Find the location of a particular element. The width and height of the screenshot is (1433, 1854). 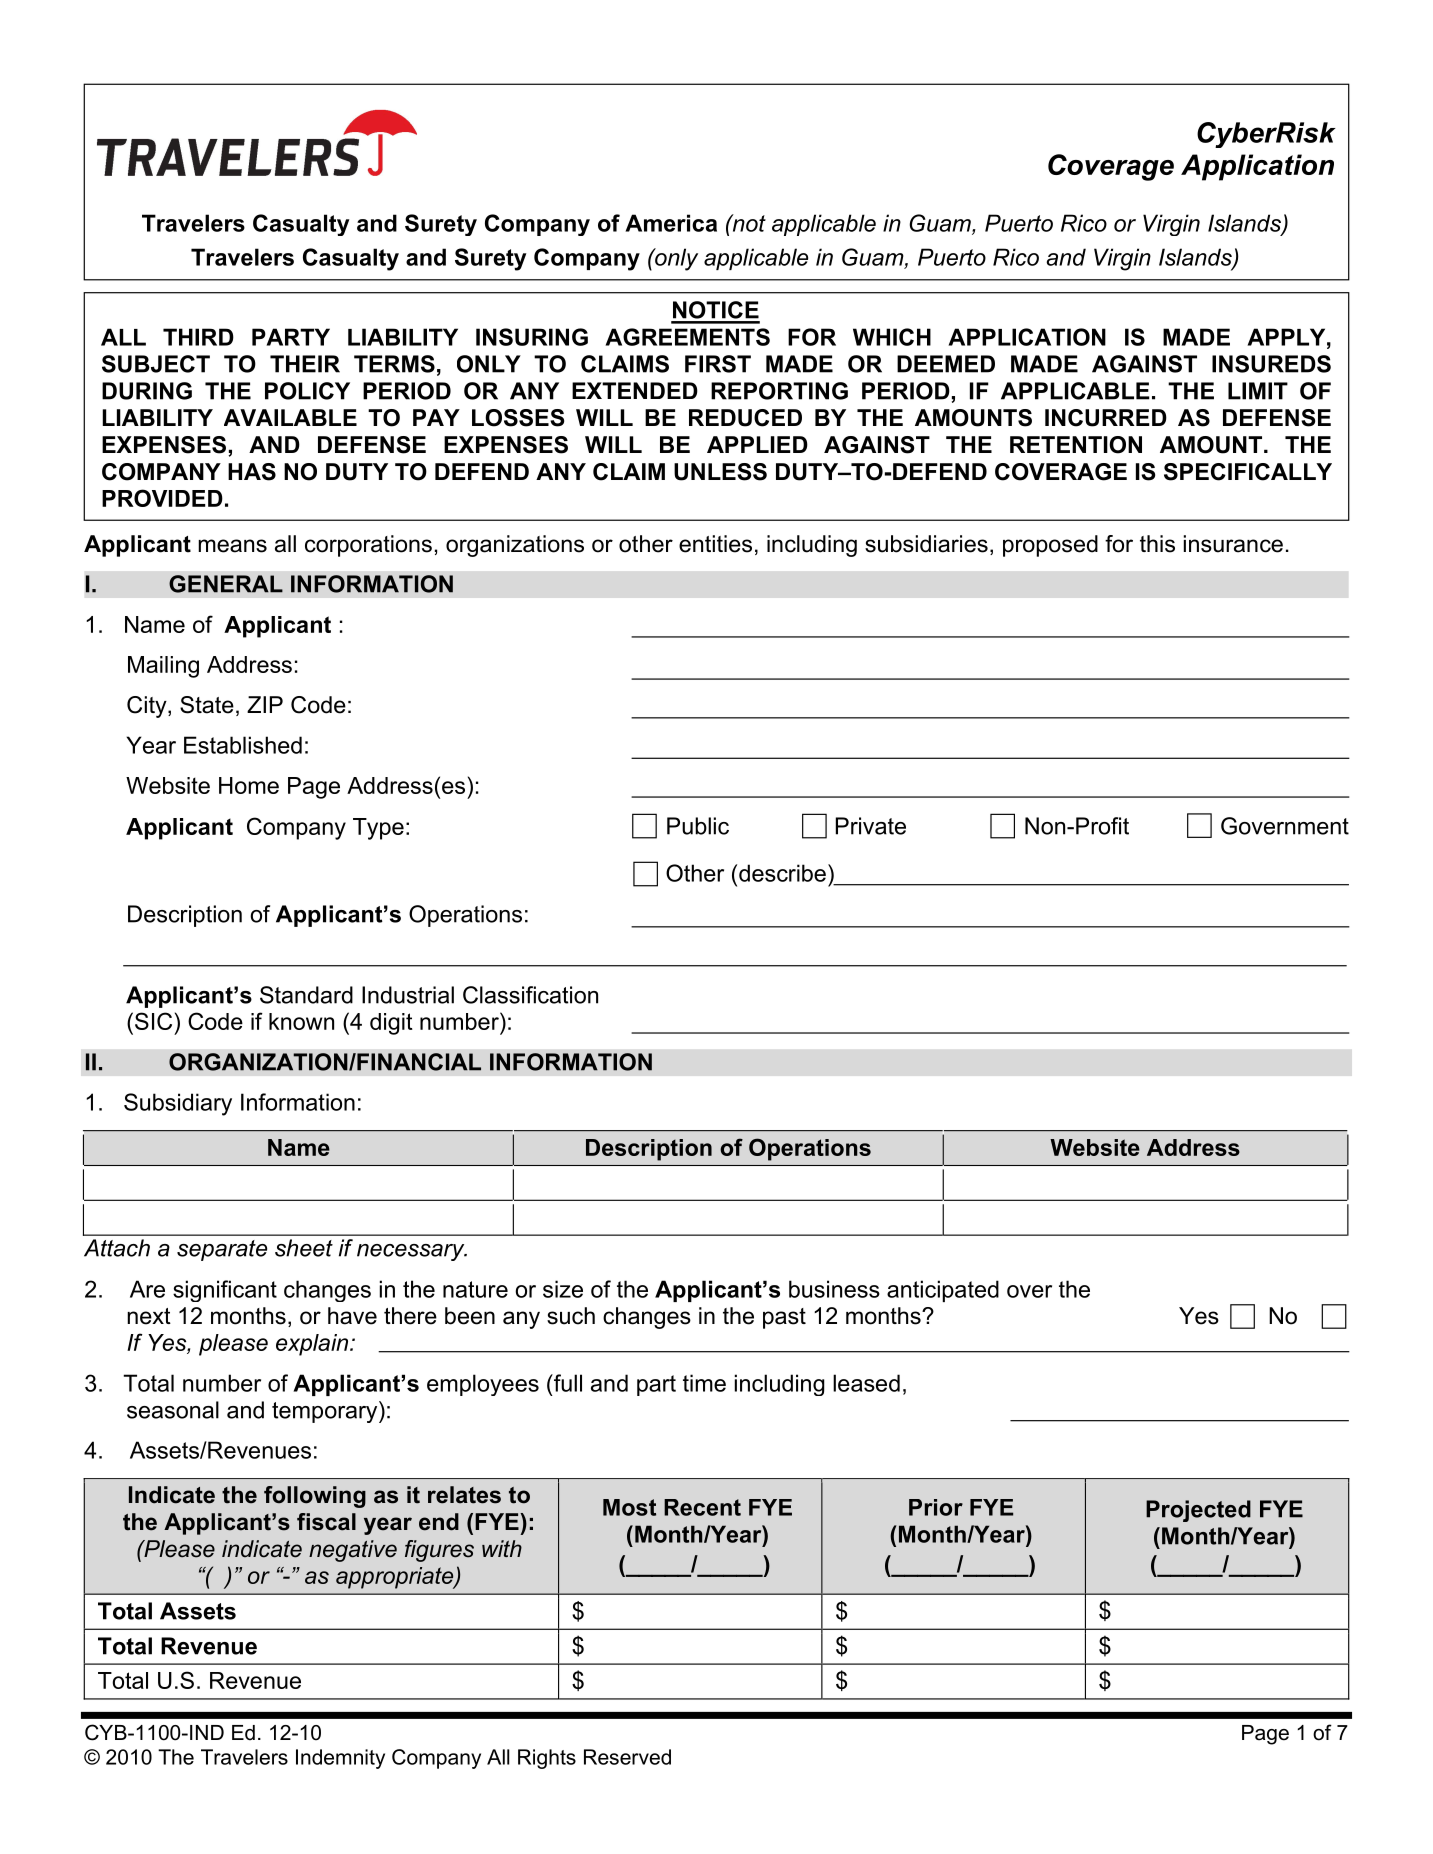

INSUREDS is located at coordinates (1271, 364).
